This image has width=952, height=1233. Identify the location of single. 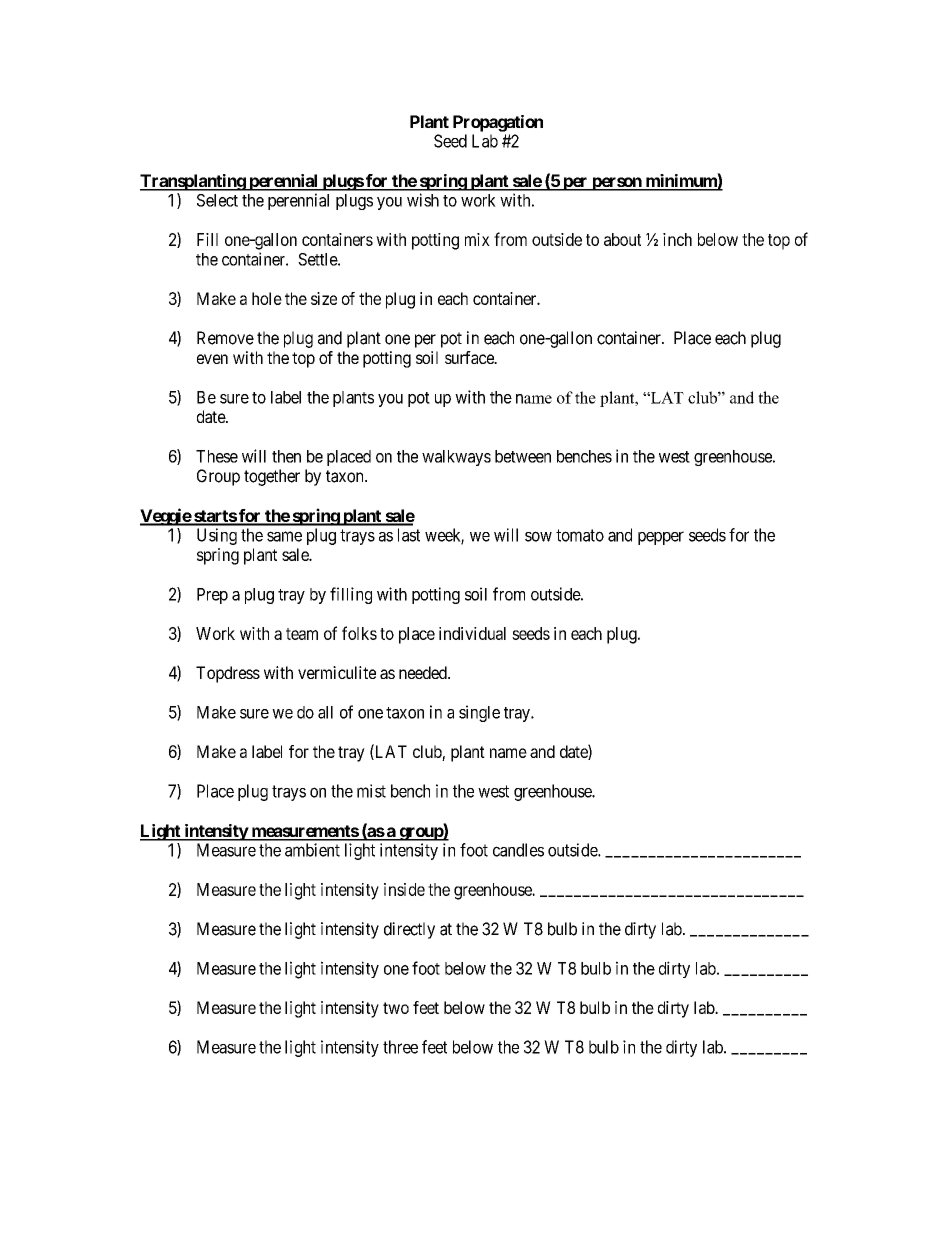
(479, 713).
